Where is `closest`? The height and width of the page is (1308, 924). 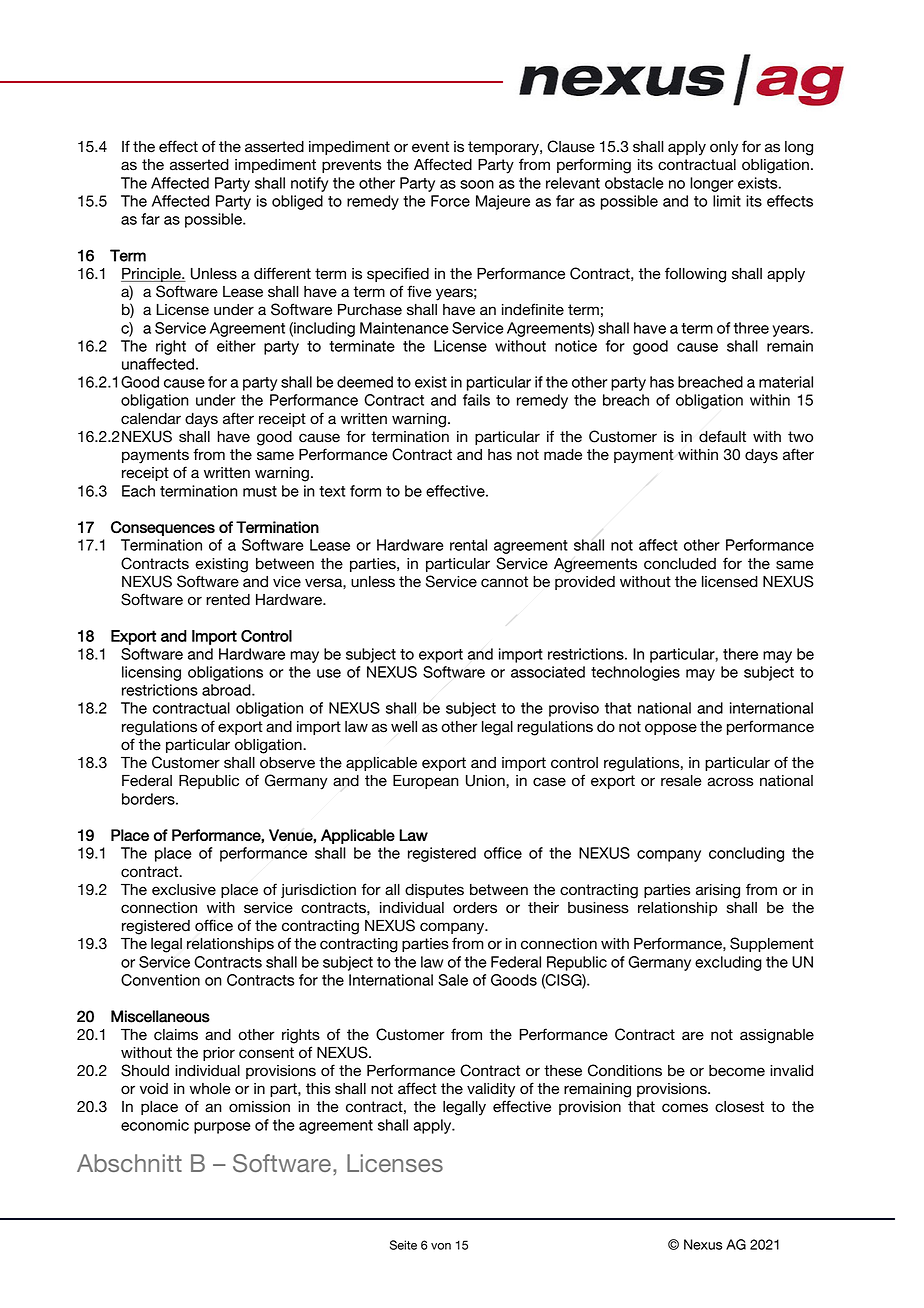
closest is located at coordinates (739, 1107).
